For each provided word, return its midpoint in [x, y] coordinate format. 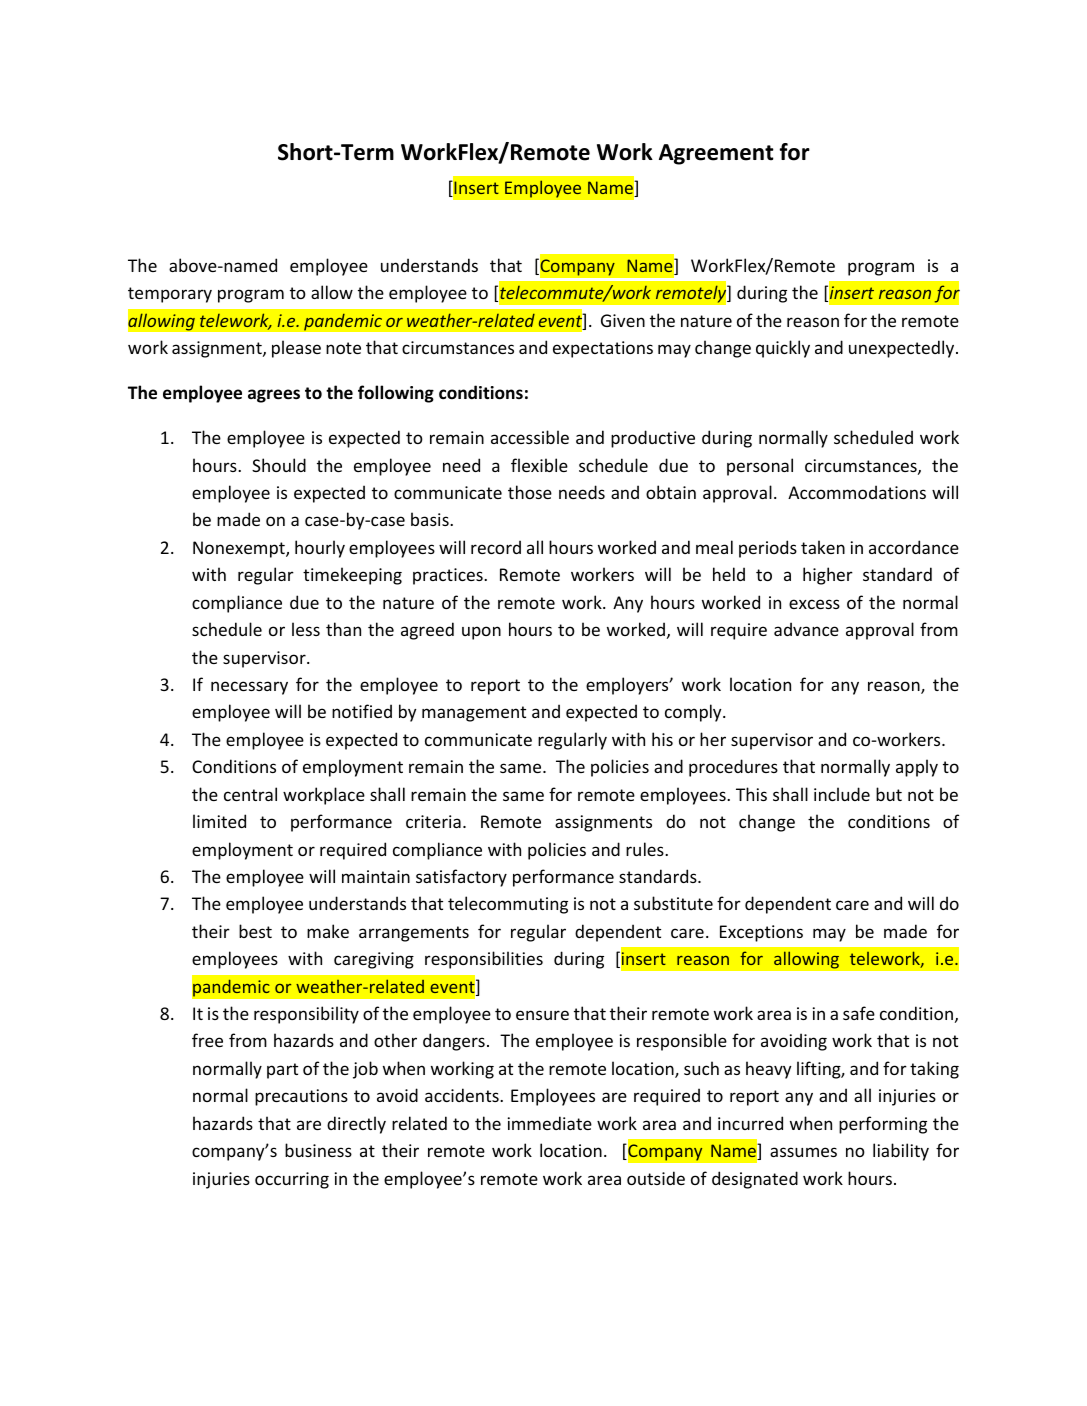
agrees [274, 396]
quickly [783, 349]
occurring [292, 1180]
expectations [603, 349]
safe [859, 1013]
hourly [320, 549]
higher [828, 576]
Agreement [716, 154]
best [255, 931]
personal [760, 467]
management [474, 714]
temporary [170, 295]
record [496, 547]
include [842, 794]
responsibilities [484, 960]
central [250, 794]
